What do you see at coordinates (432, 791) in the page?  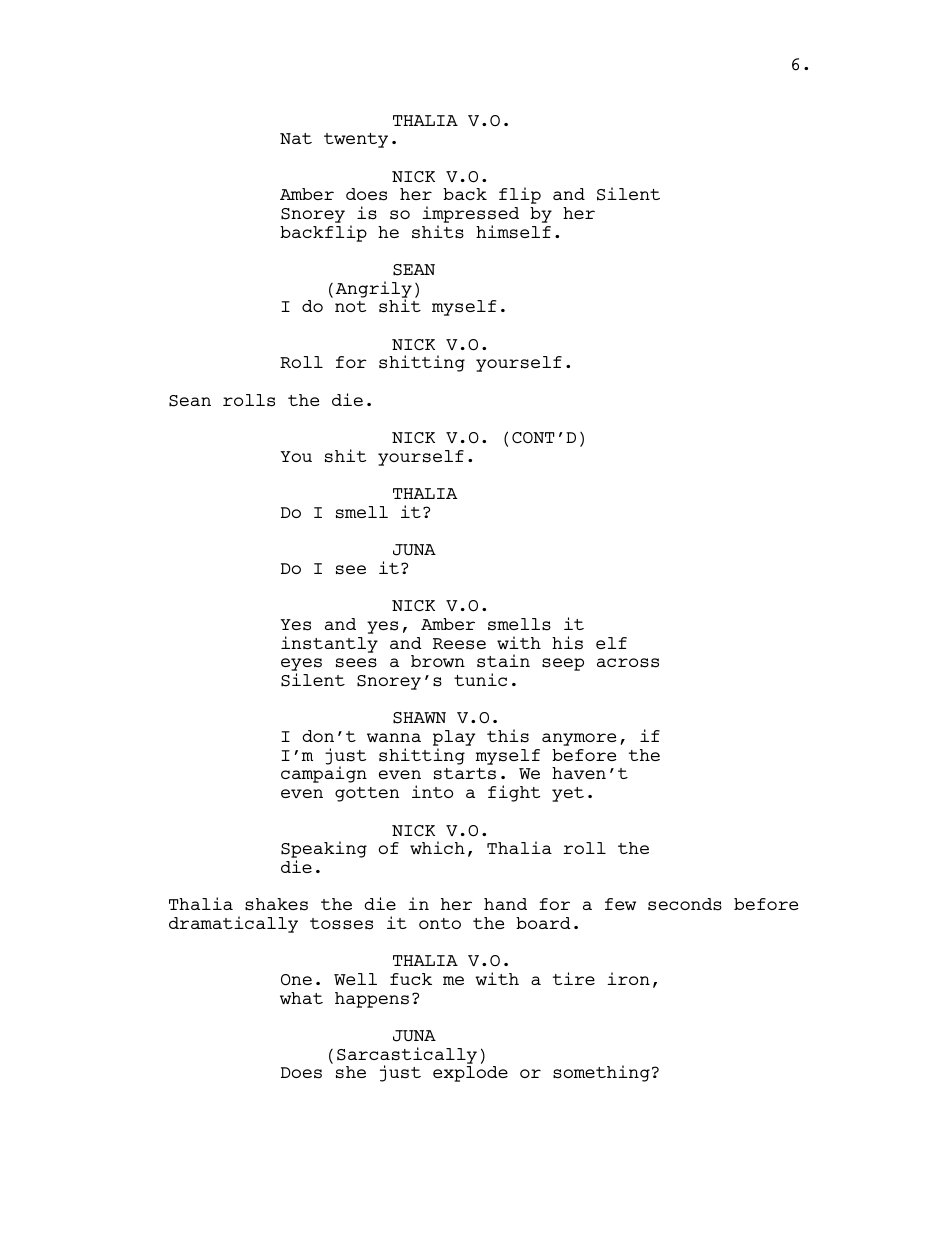 I see `into` at bounding box center [432, 791].
